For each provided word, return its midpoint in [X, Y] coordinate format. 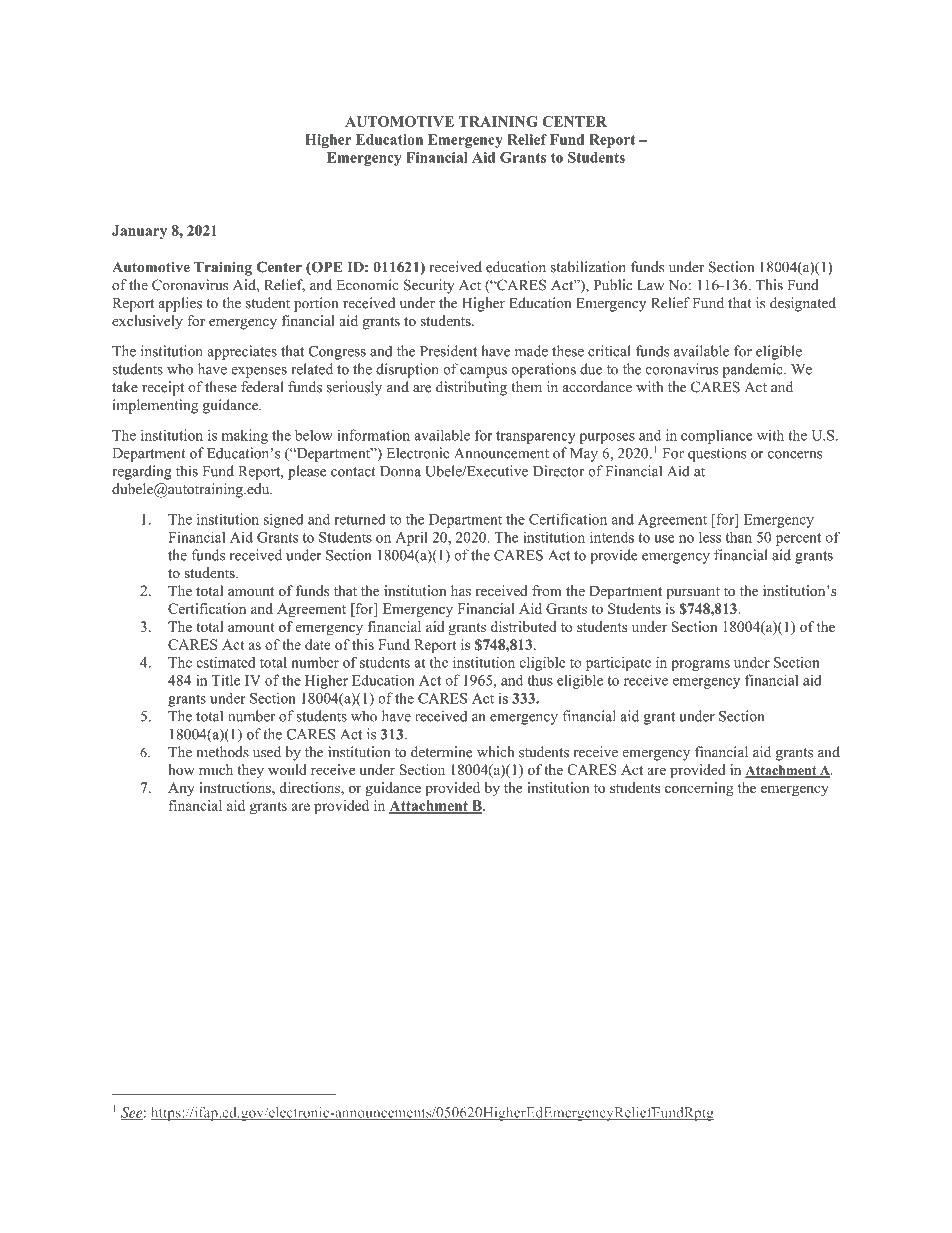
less [710, 537]
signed [284, 520]
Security [429, 286]
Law [651, 285]
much [216, 769]
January [139, 232]
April [412, 538]
